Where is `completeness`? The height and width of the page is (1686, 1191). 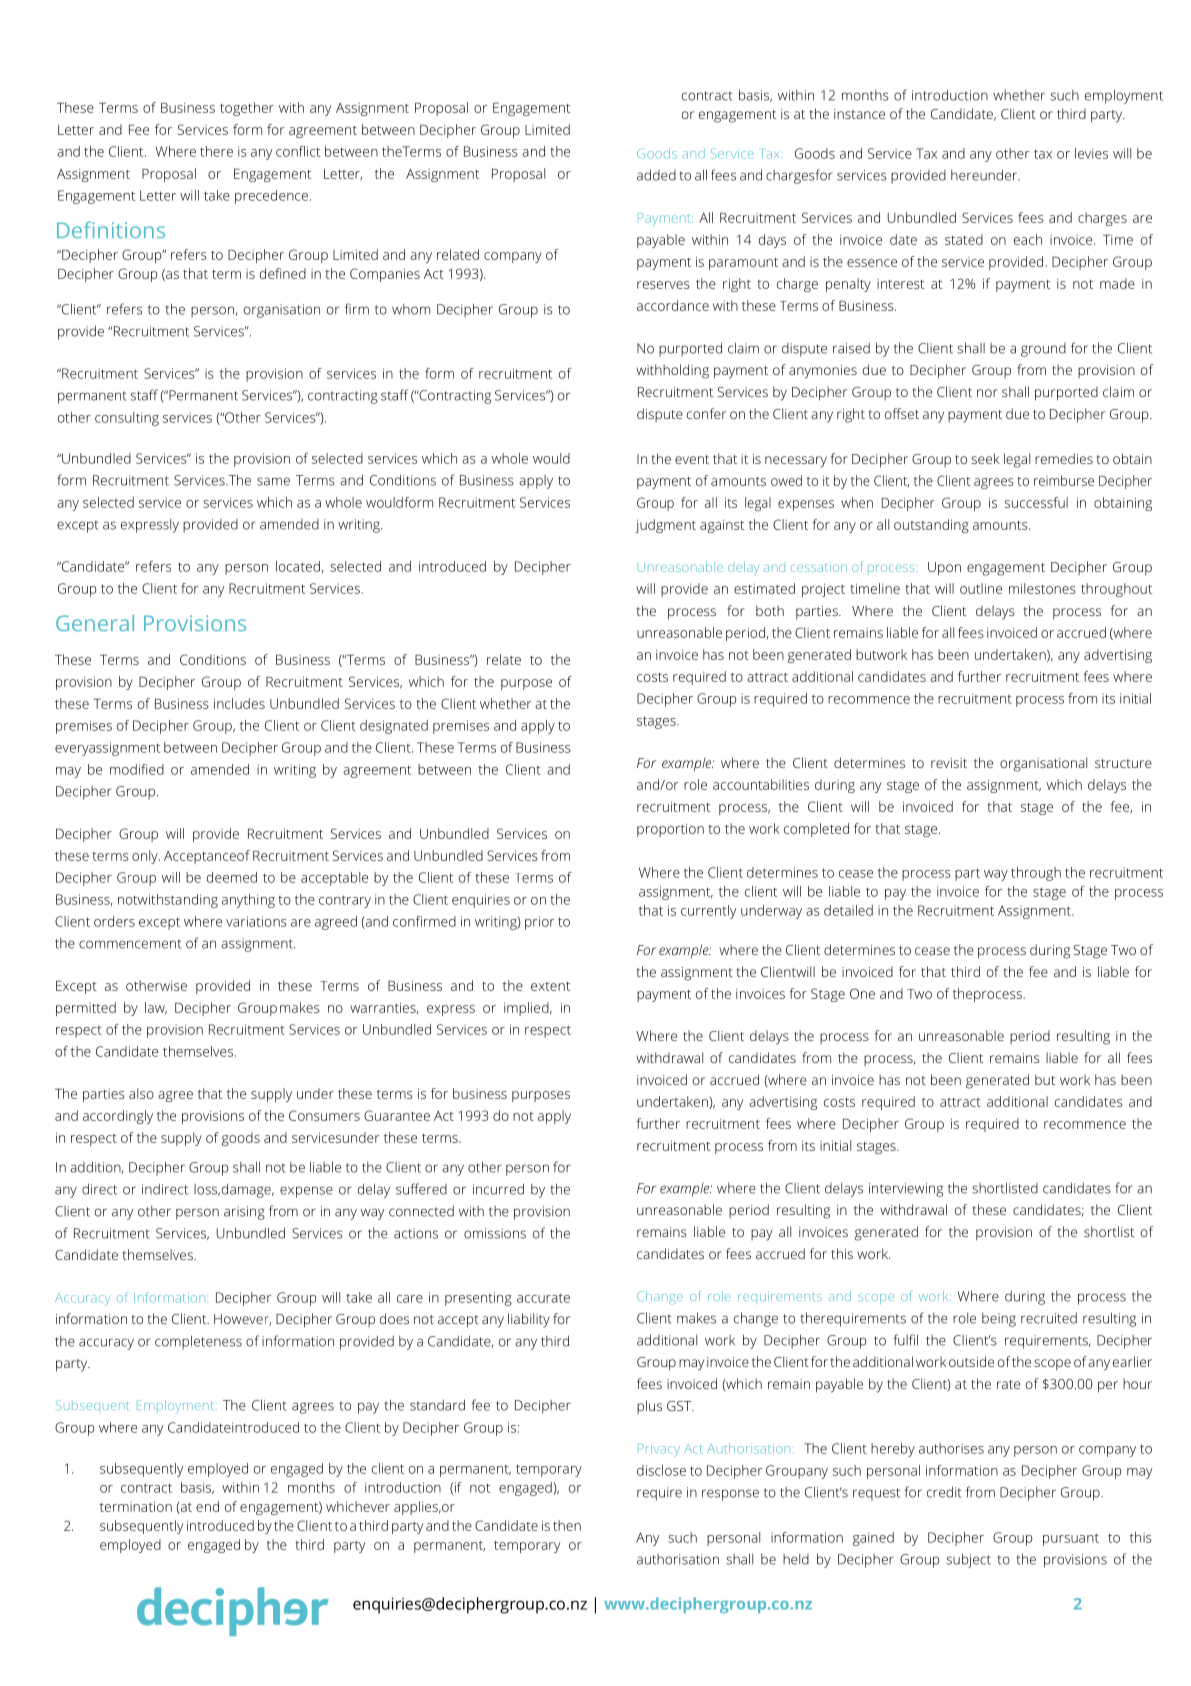 completeness is located at coordinates (198, 1342).
